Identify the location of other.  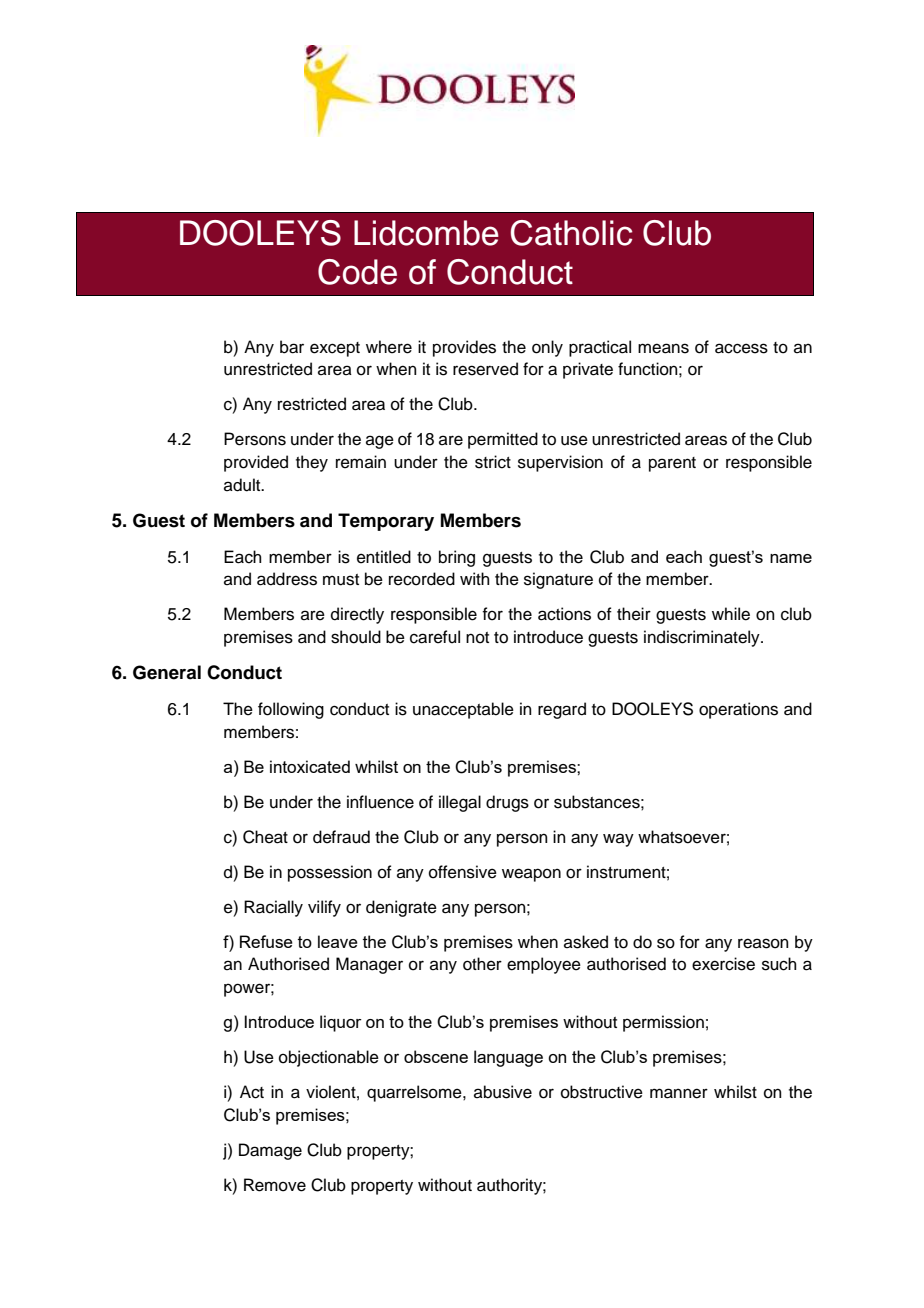
(482, 964).
